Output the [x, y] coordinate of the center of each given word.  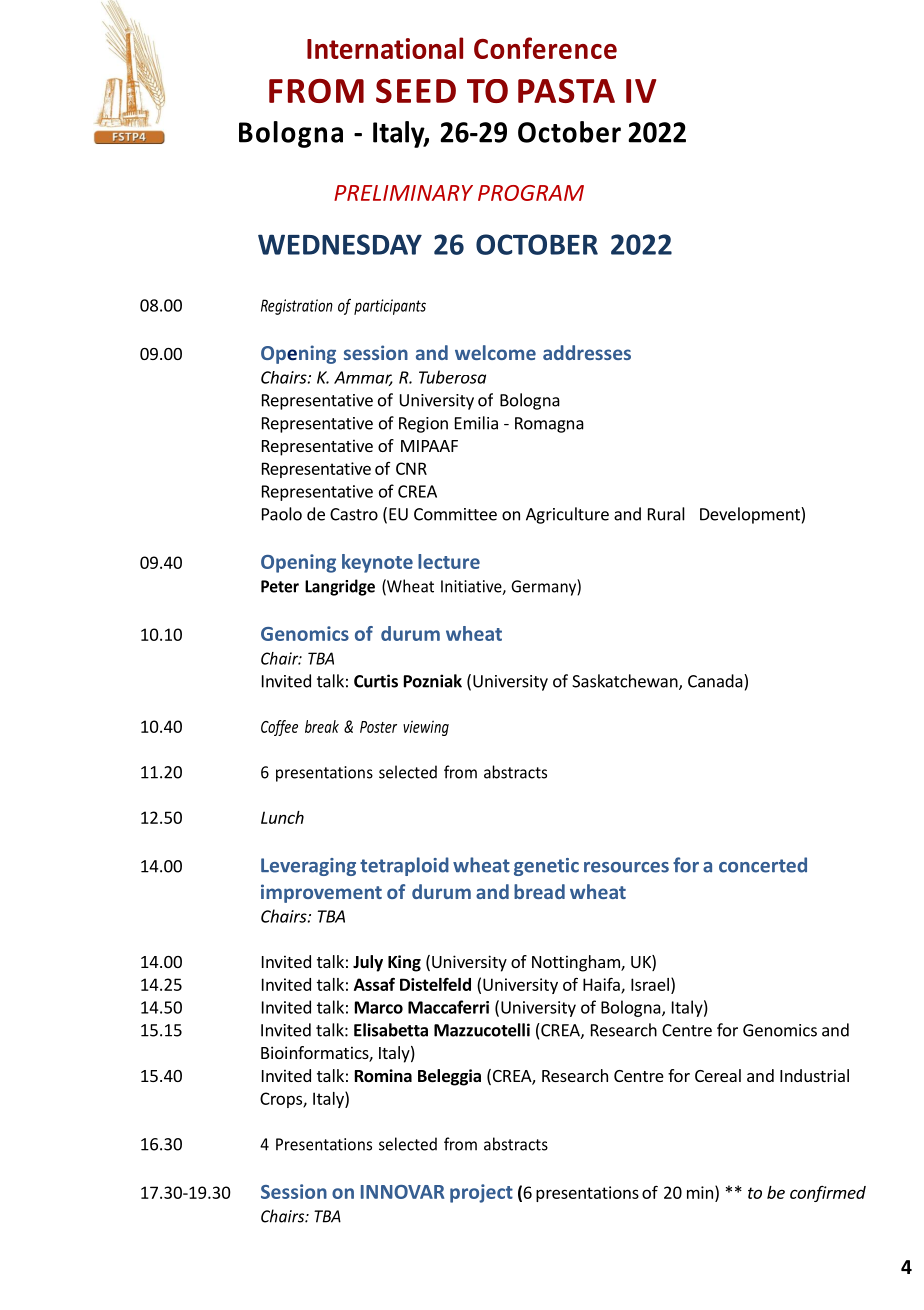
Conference [545, 48]
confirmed [828, 1193]
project [481, 1193]
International [385, 48]
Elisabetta [391, 1030]
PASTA [566, 91]
